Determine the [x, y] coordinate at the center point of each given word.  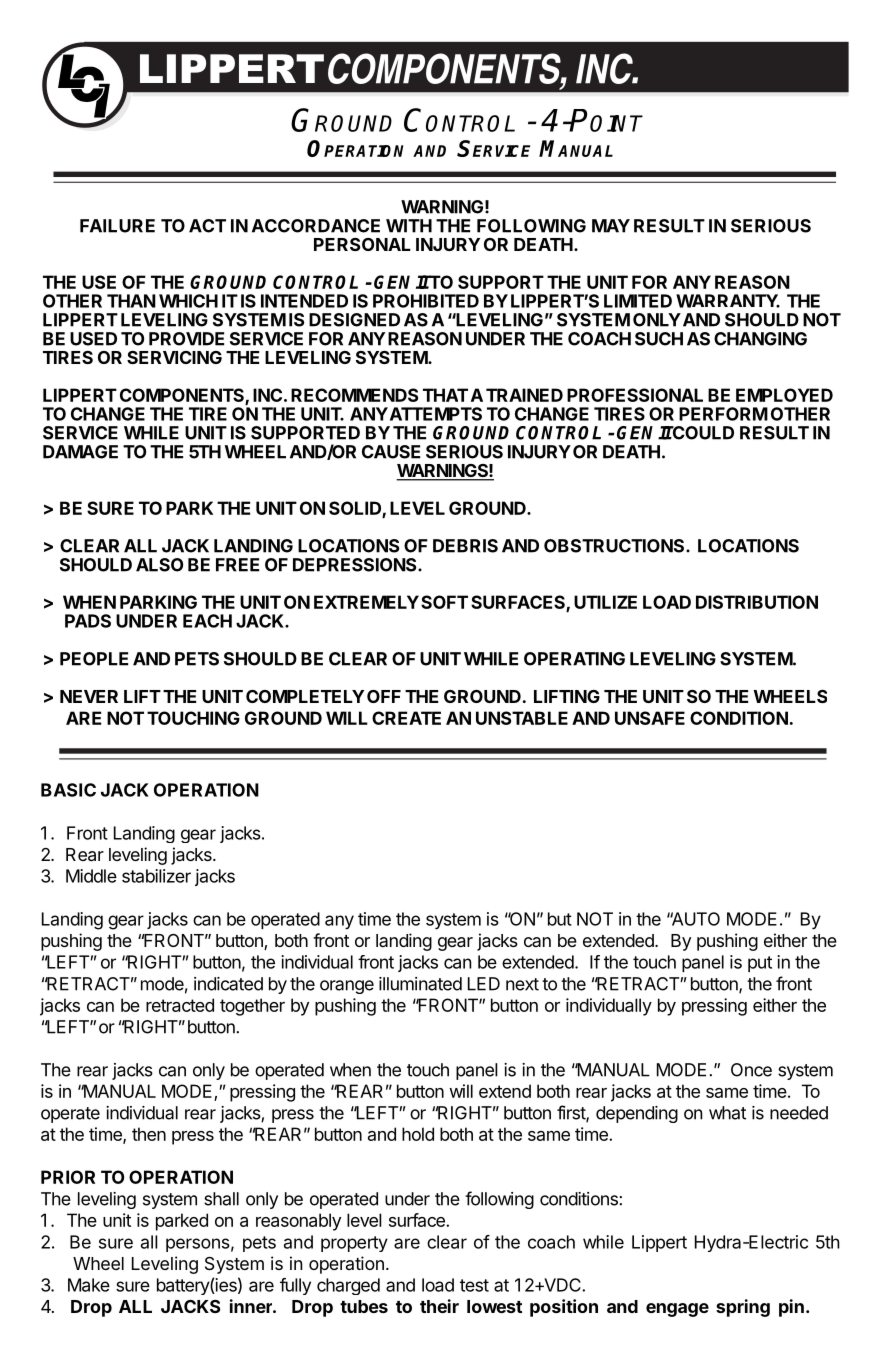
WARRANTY [728, 301]
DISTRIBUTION [757, 602]
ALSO [159, 565]
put [760, 964]
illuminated [420, 984]
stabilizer [156, 876]
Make [89, 1285]
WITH [409, 226]
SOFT [444, 602]
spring [743, 1308]
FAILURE [117, 226]
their [439, 1306]
